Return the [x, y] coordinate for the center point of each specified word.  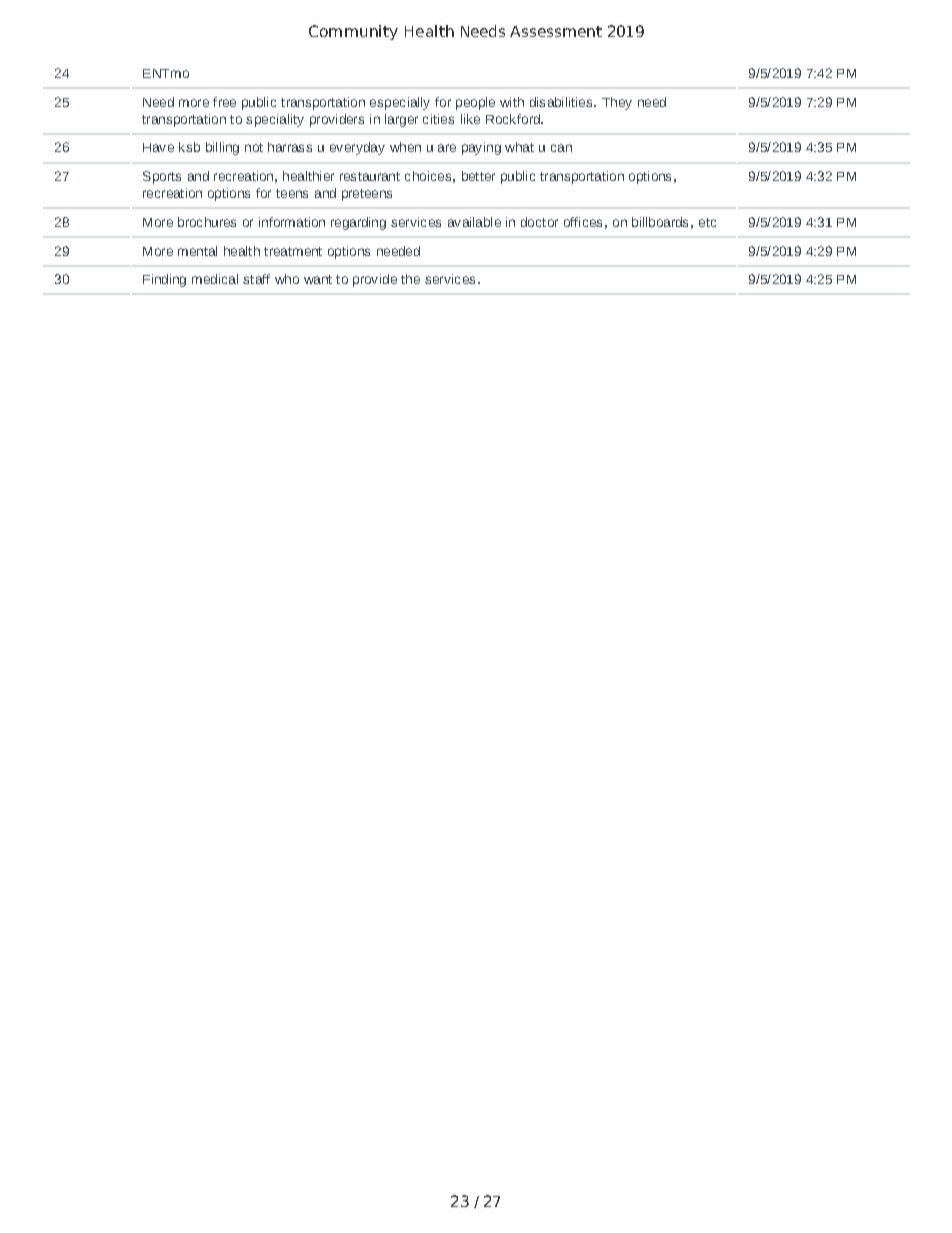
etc [707, 222]
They [617, 103]
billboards [660, 222]
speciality [275, 120]
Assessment [556, 31]
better [478, 176]
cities [438, 119]
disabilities [562, 102]
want [318, 279]
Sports [162, 177]
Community [353, 32]
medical [215, 279]
